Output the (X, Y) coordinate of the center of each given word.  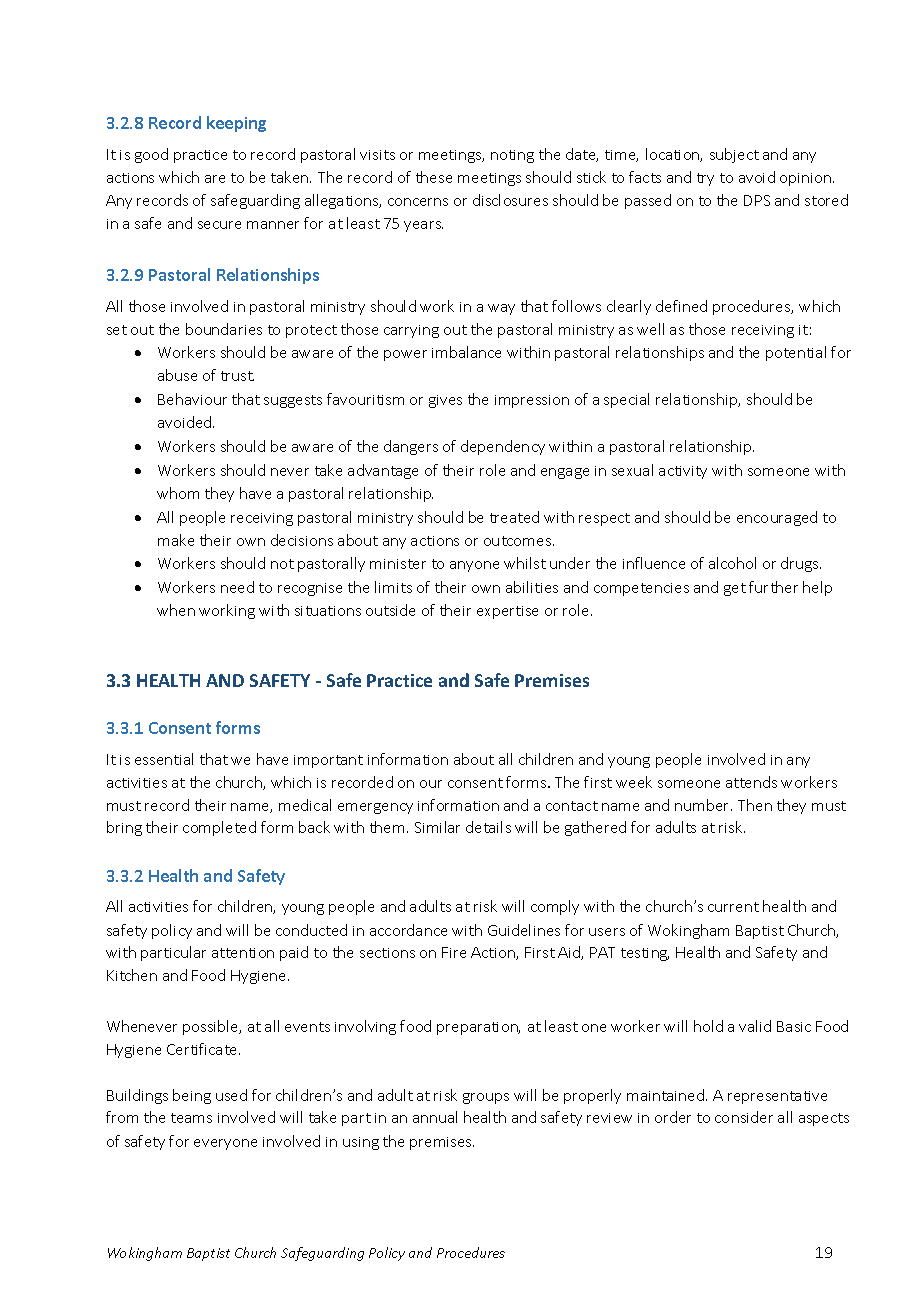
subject (734, 155)
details (488, 827)
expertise (507, 612)
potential (796, 353)
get (735, 589)
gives (445, 401)
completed (219, 828)
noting (512, 156)
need (237, 587)
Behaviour (192, 399)
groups (486, 1098)
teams (191, 1118)
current (733, 907)
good (151, 155)
